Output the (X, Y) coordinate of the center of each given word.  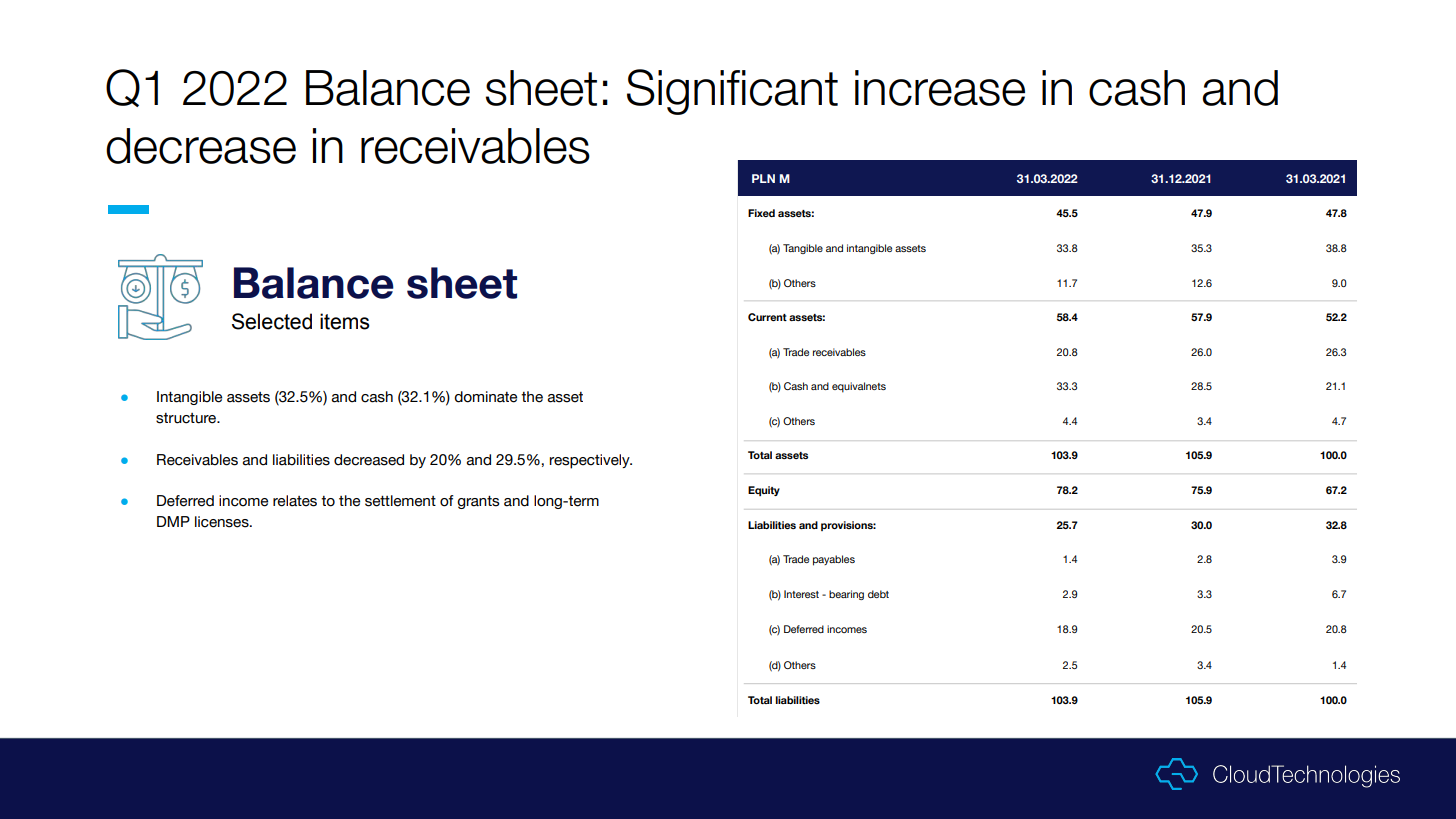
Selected (272, 321)
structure (187, 418)
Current (767, 317)
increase (940, 88)
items (345, 321)
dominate (485, 397)
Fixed (761, 213)
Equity (764, 491)
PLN (763, 178)
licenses (223, 522)
